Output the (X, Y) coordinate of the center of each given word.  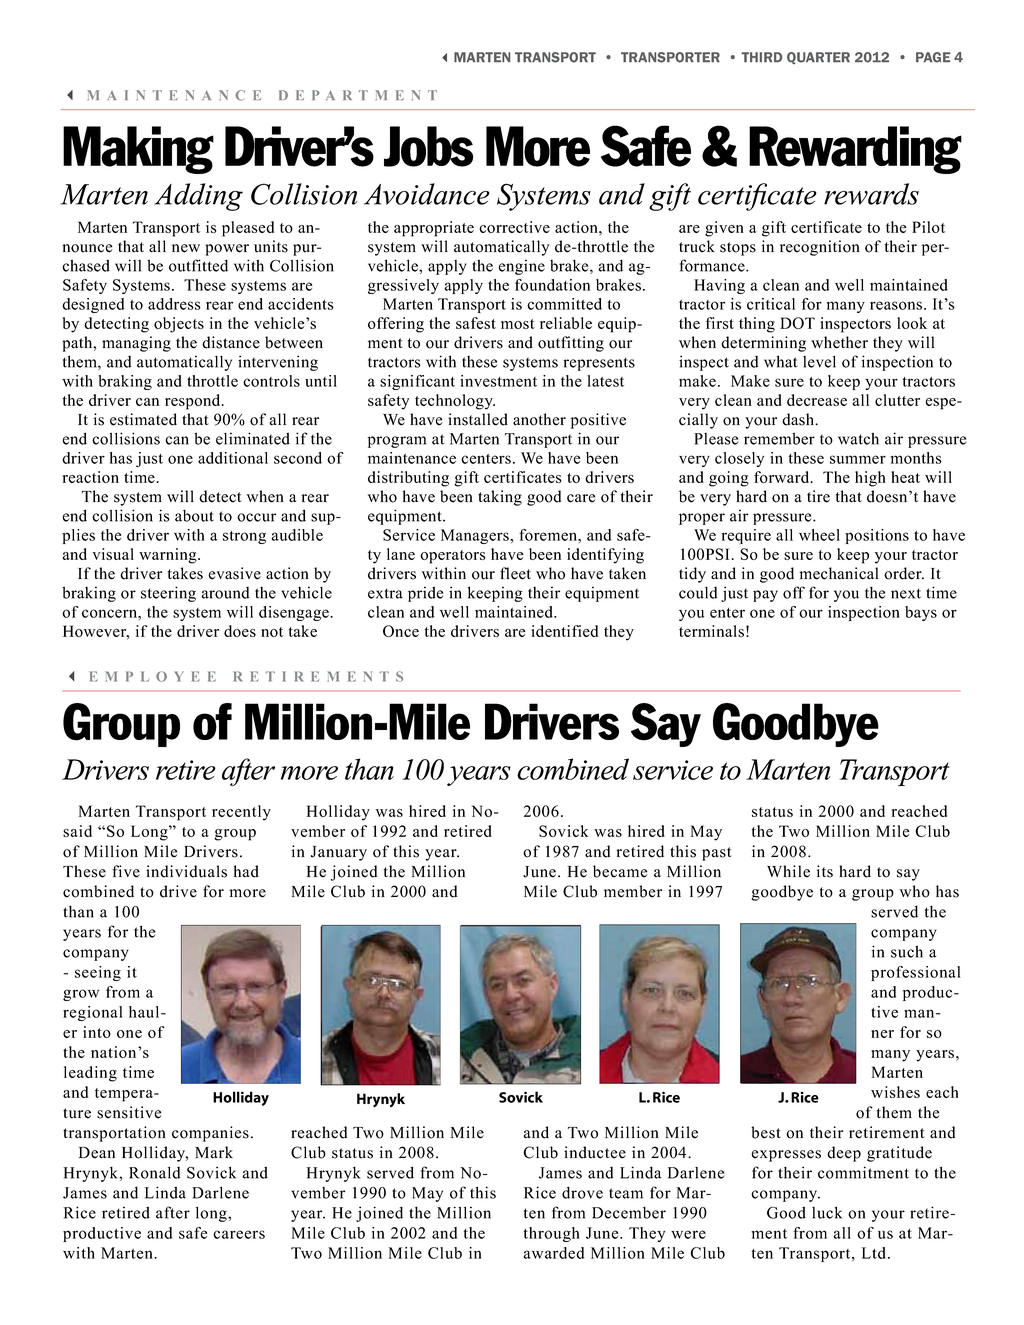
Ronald (154, 1172)
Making (138, 150)
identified (564, 631)
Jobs (428, 146)
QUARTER (818, 58)
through (552, 1234)
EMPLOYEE (153, 676)
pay (765, 596)
